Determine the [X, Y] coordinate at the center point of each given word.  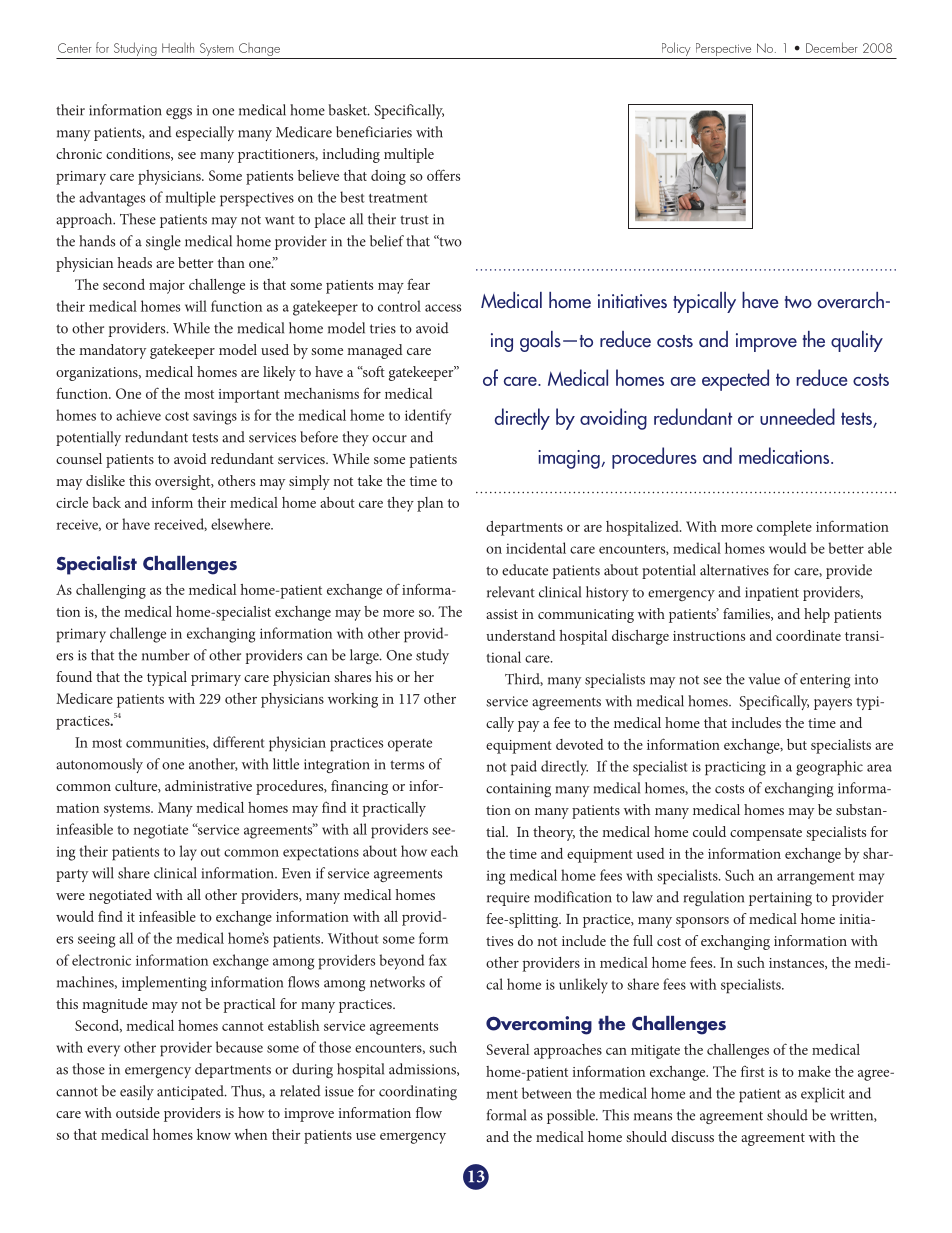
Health [178, 47]
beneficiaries [374, 132]
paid [524, 768]
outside [138, 1112]
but [797, 744]
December [832, 47]
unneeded [797, 416]
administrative [208, 785]
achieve [138, 415]
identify [428, 417]
